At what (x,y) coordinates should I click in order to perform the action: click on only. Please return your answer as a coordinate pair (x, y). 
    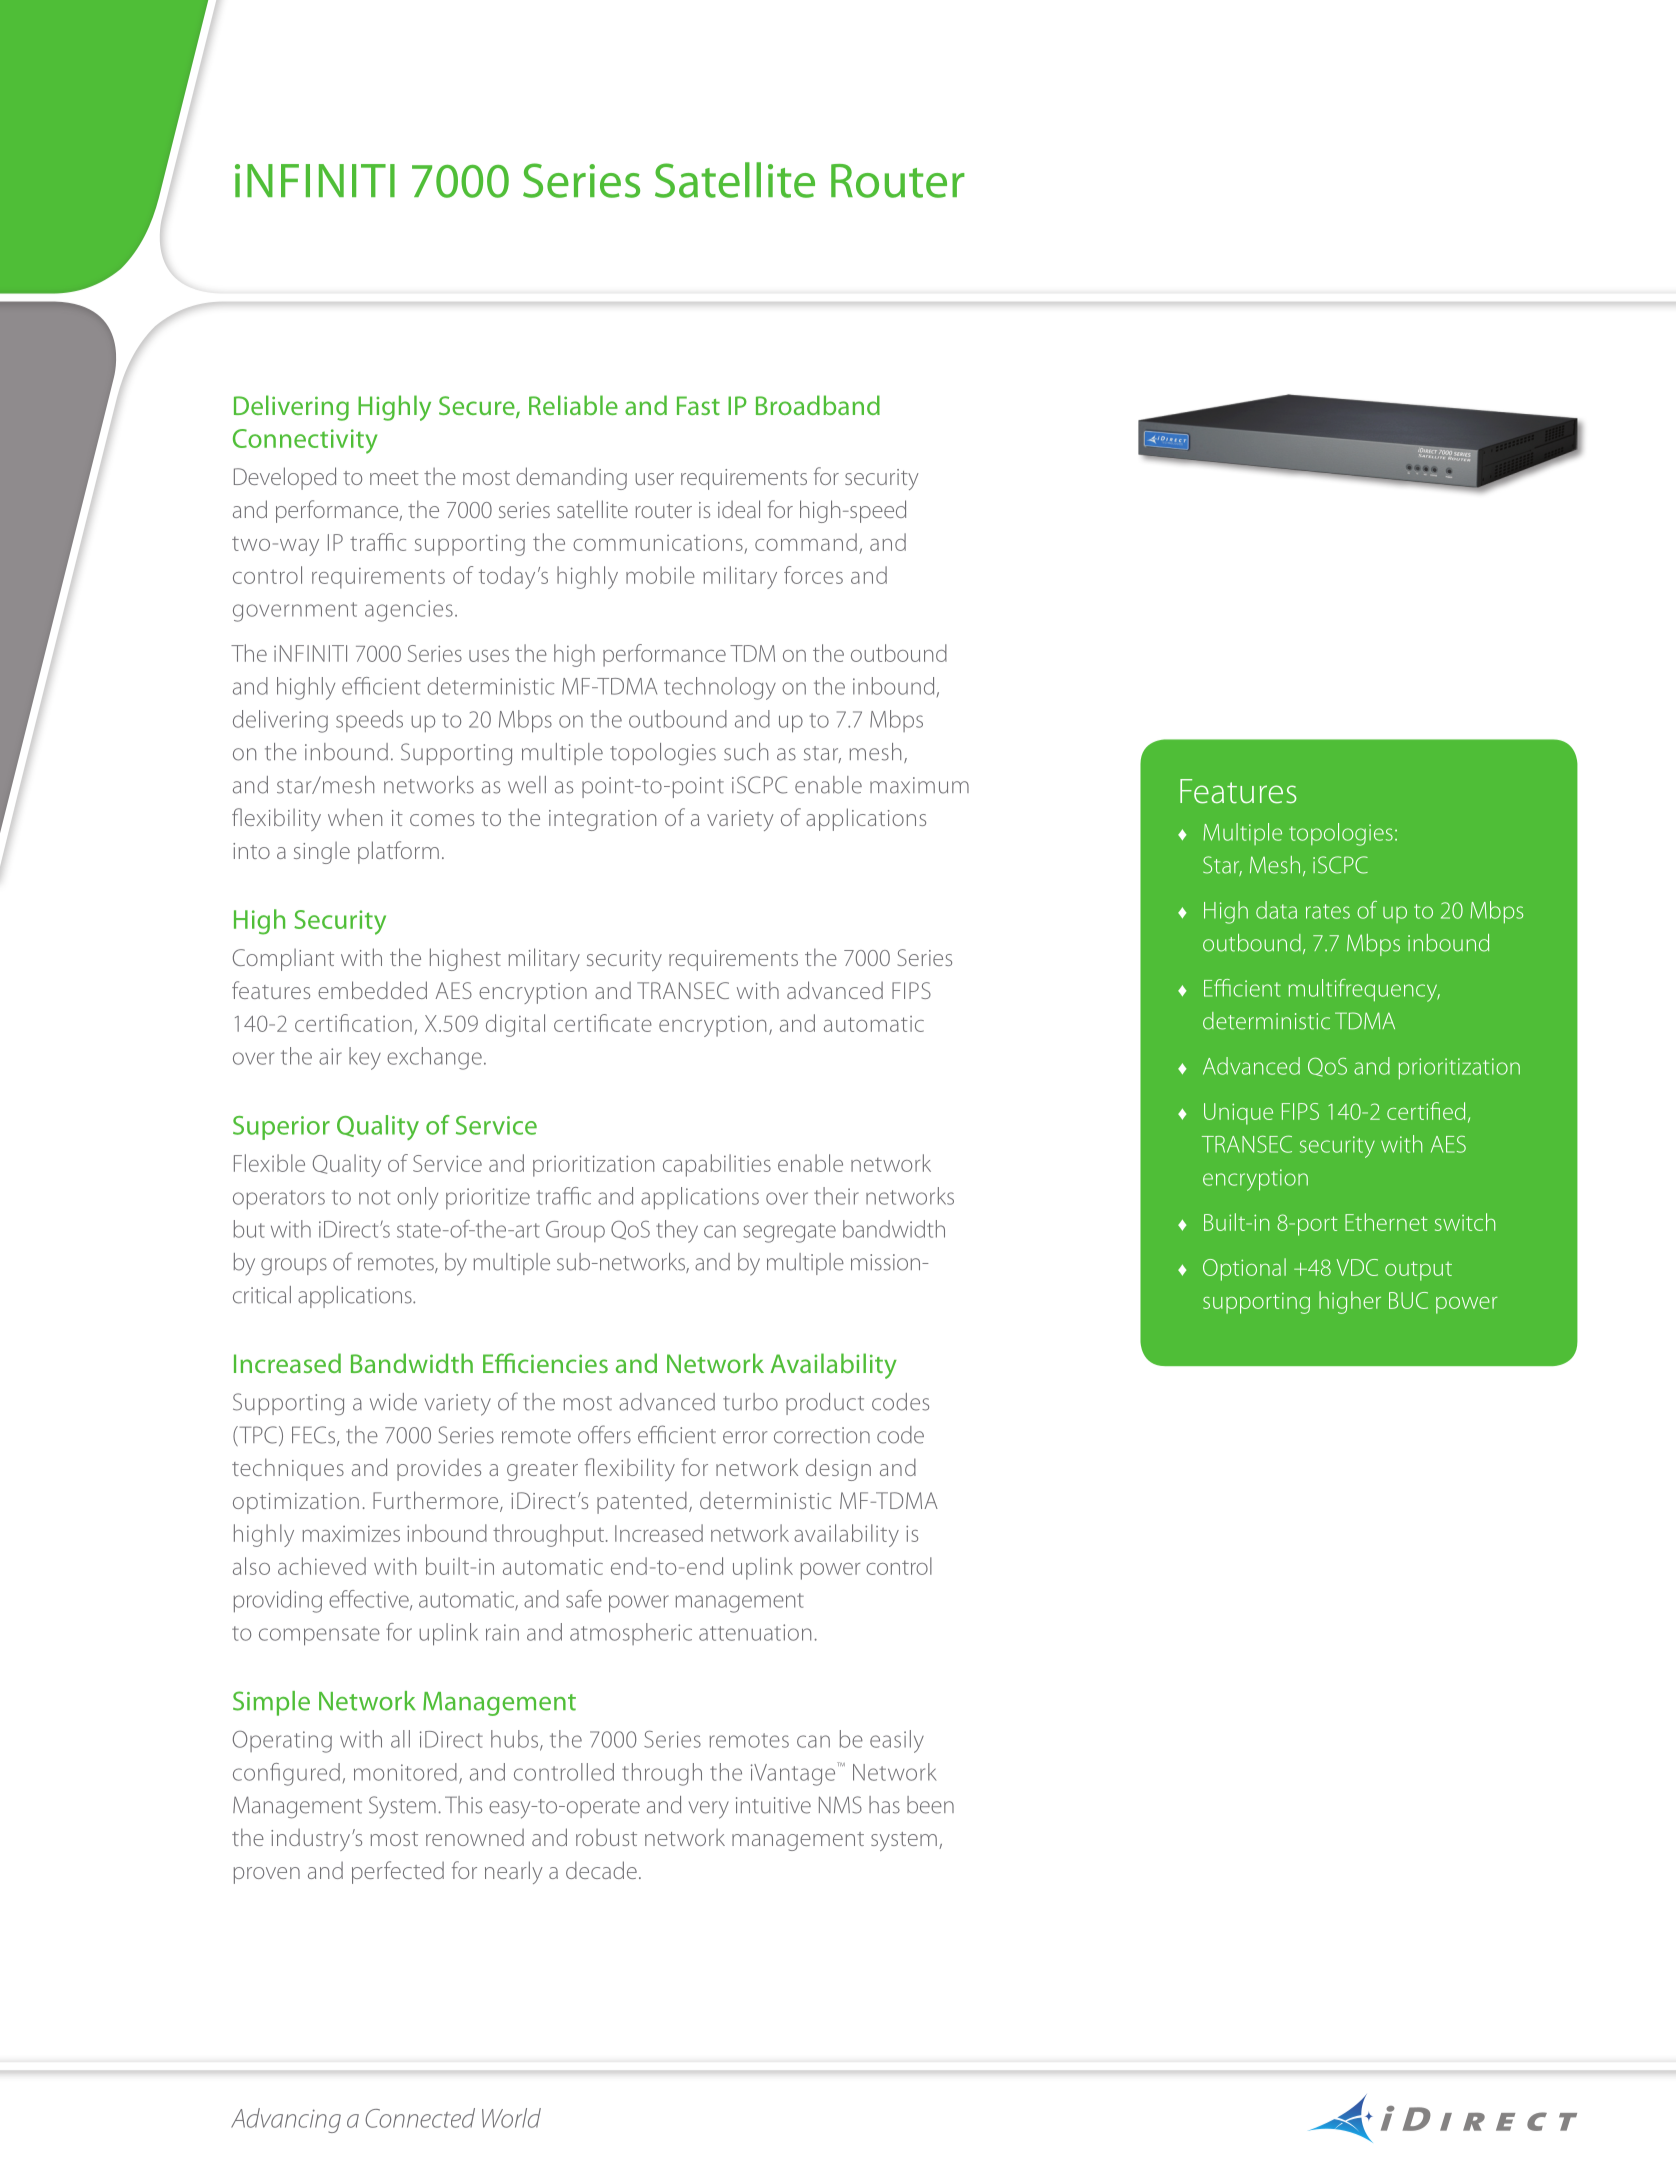
    Looking at the image, I should click on (417, 1198).
